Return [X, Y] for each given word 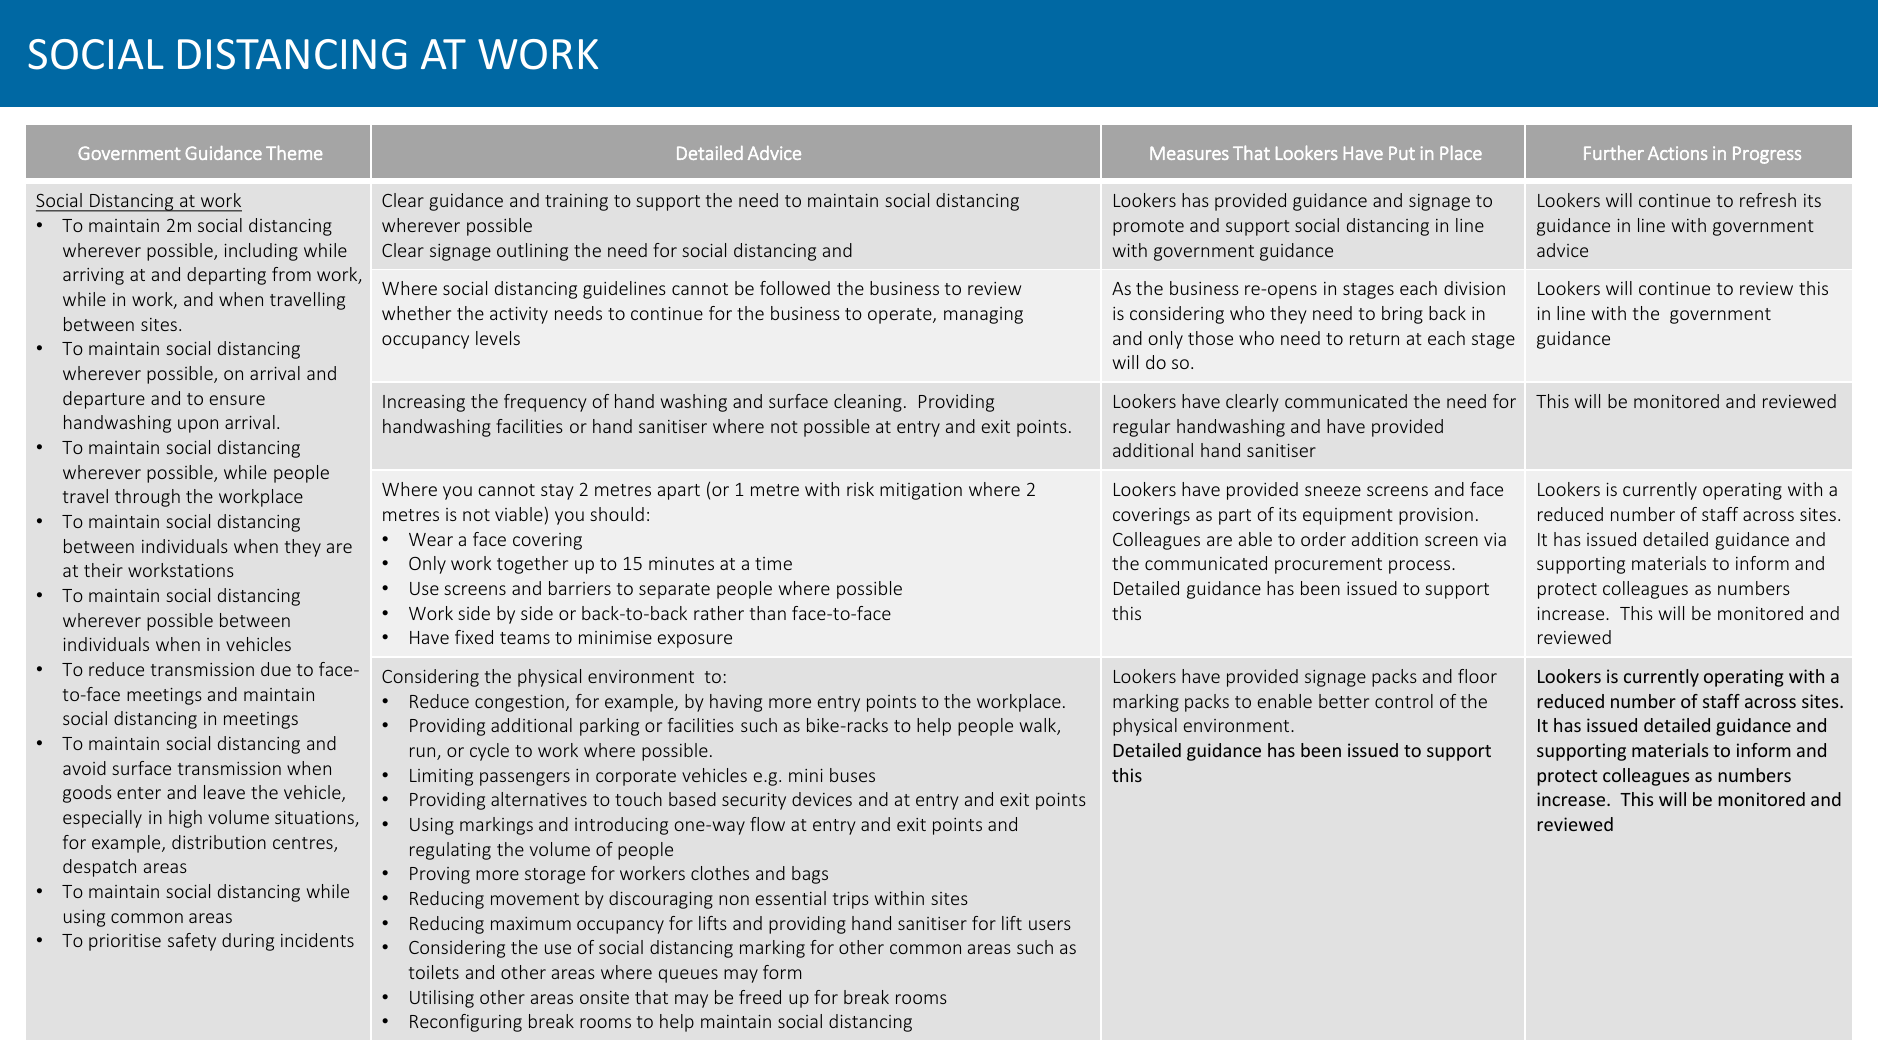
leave [224, 792]
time [773, 563]
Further [1614, 152]
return [1374, 339]
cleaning [868, 403]
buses [852, 775]
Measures [1189, 153]
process [1421, 567]
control [1404, 701]
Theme [294, 152]
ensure [237, 400]
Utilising [442, 999]
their [103, 570]
